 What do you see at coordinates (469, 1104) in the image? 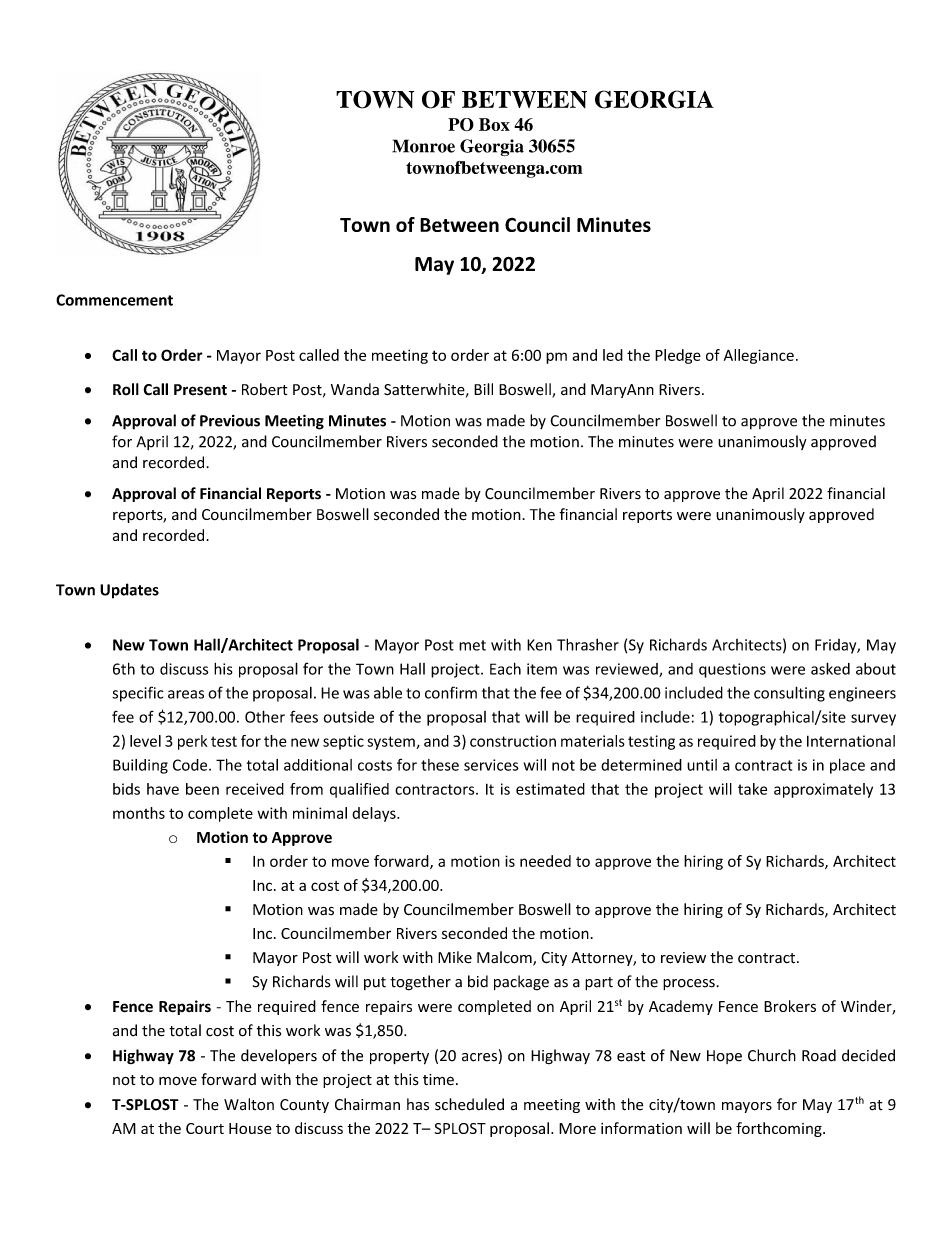
I see `scheduled` at bounding box center [469, 1104].
